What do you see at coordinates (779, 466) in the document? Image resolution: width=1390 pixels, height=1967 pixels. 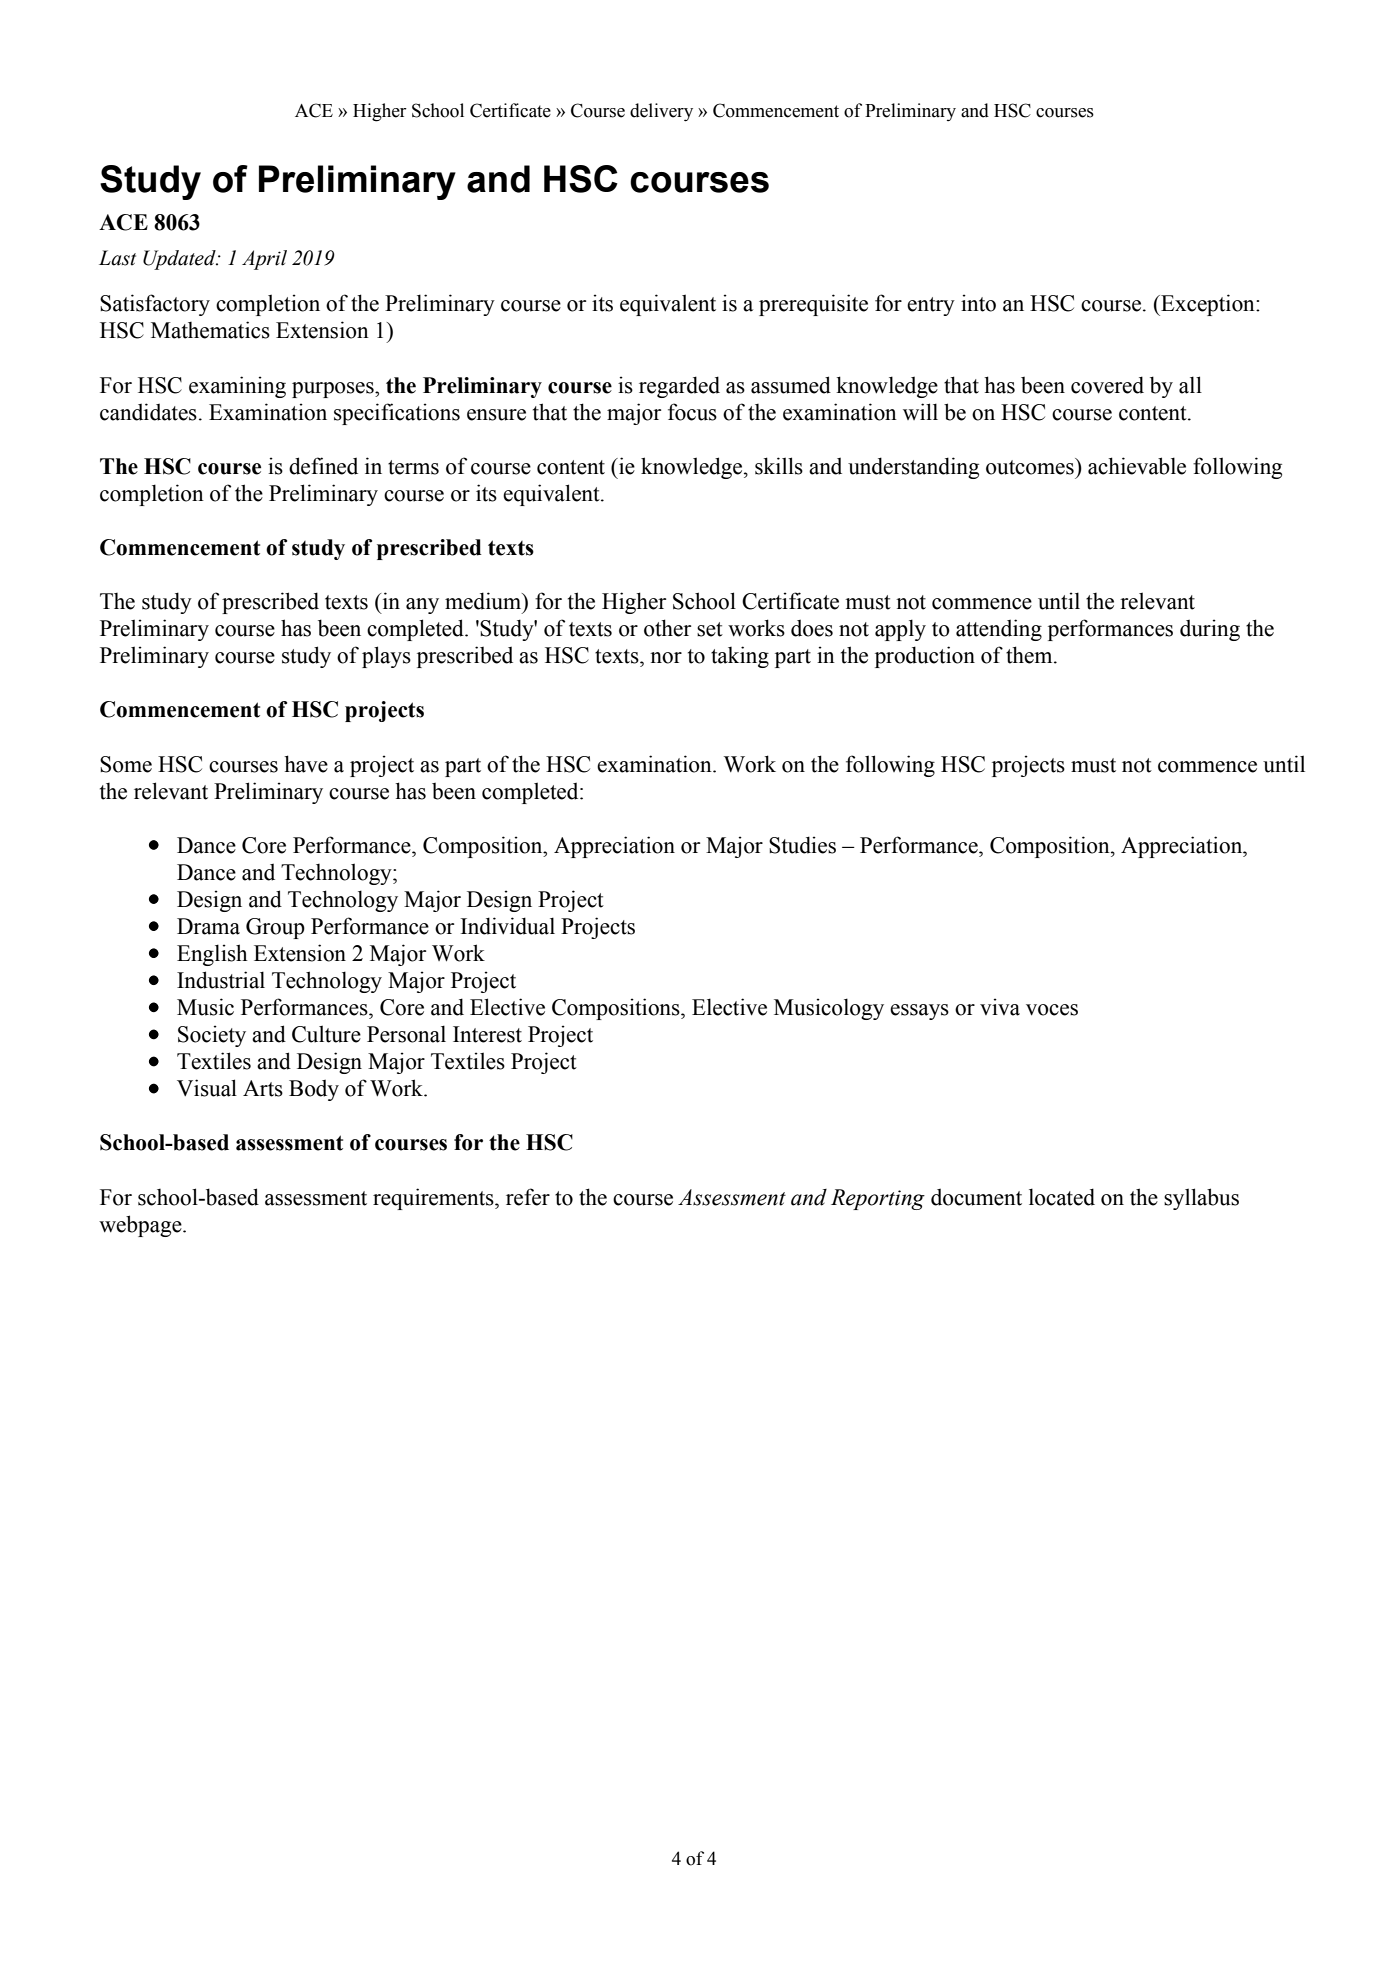 I see `skills` at bounding box center [779, 466].
